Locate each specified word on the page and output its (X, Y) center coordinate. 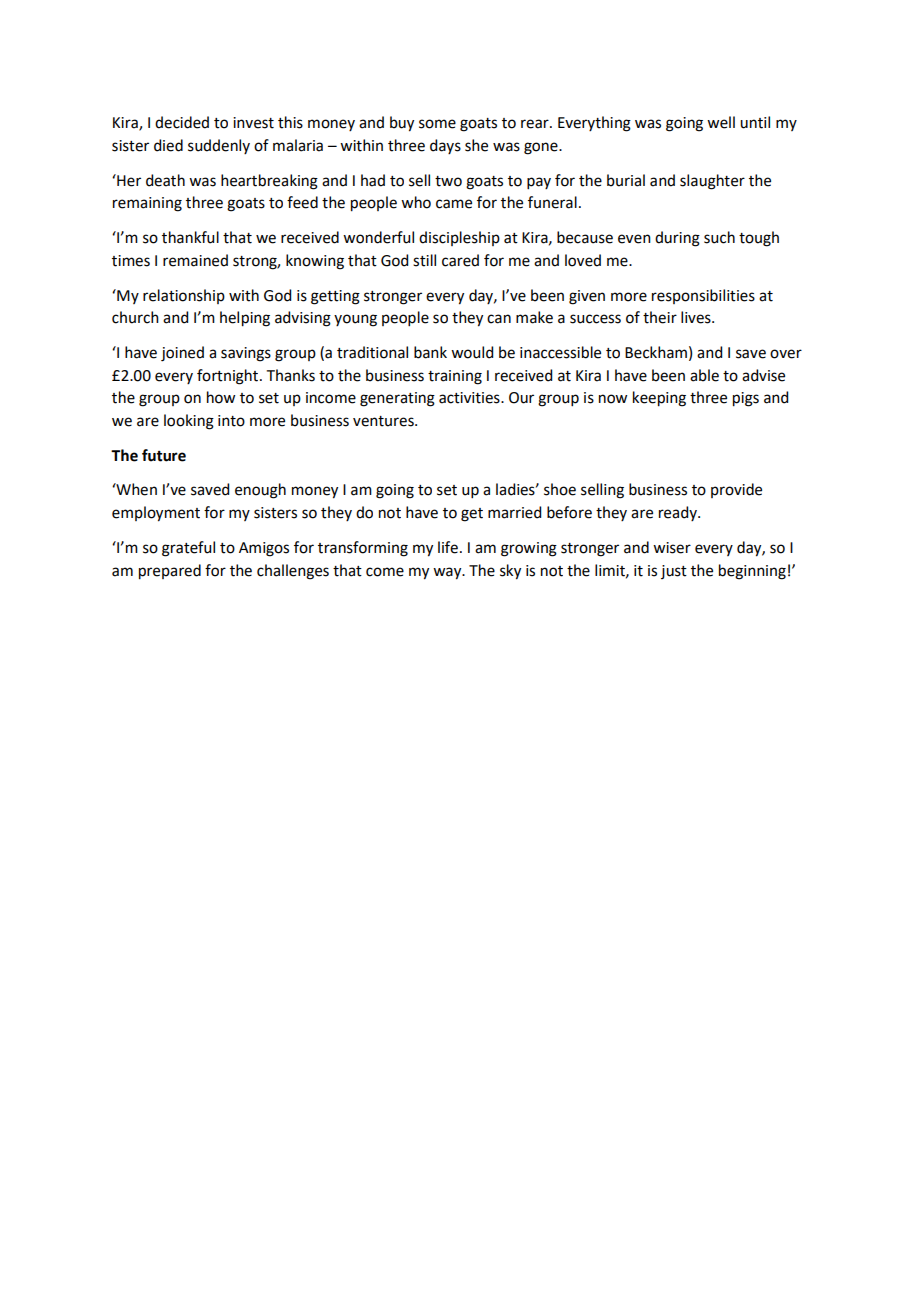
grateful (188, 549)
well (721, 122)
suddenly (219, 146)
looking (189, 422)
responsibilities (703, 296)
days (445, 146)
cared (460, 260)
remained (195, 260)
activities (470, 398)
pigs (746, 399)
